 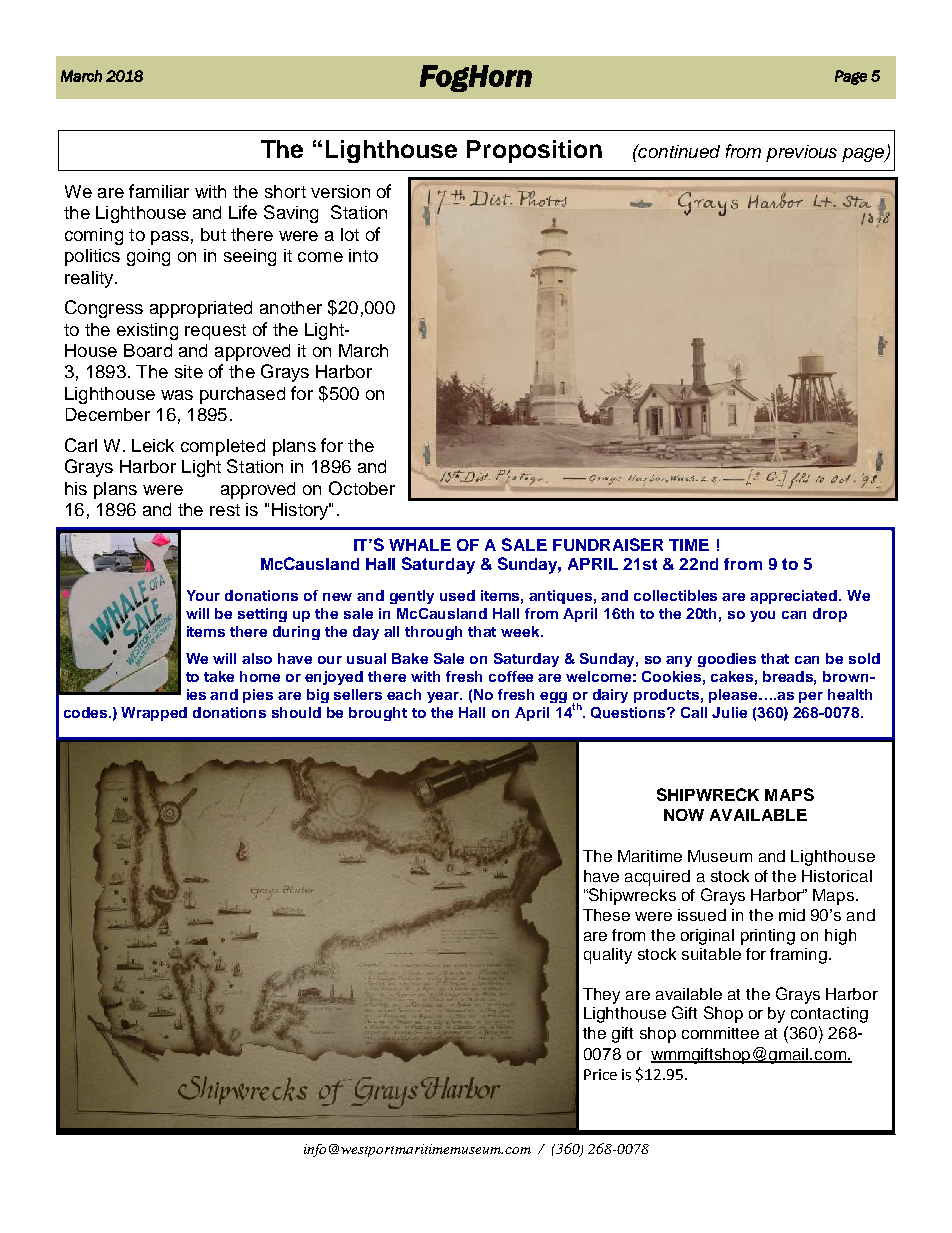 I want to click on Your, so click(x=203, y=595).
